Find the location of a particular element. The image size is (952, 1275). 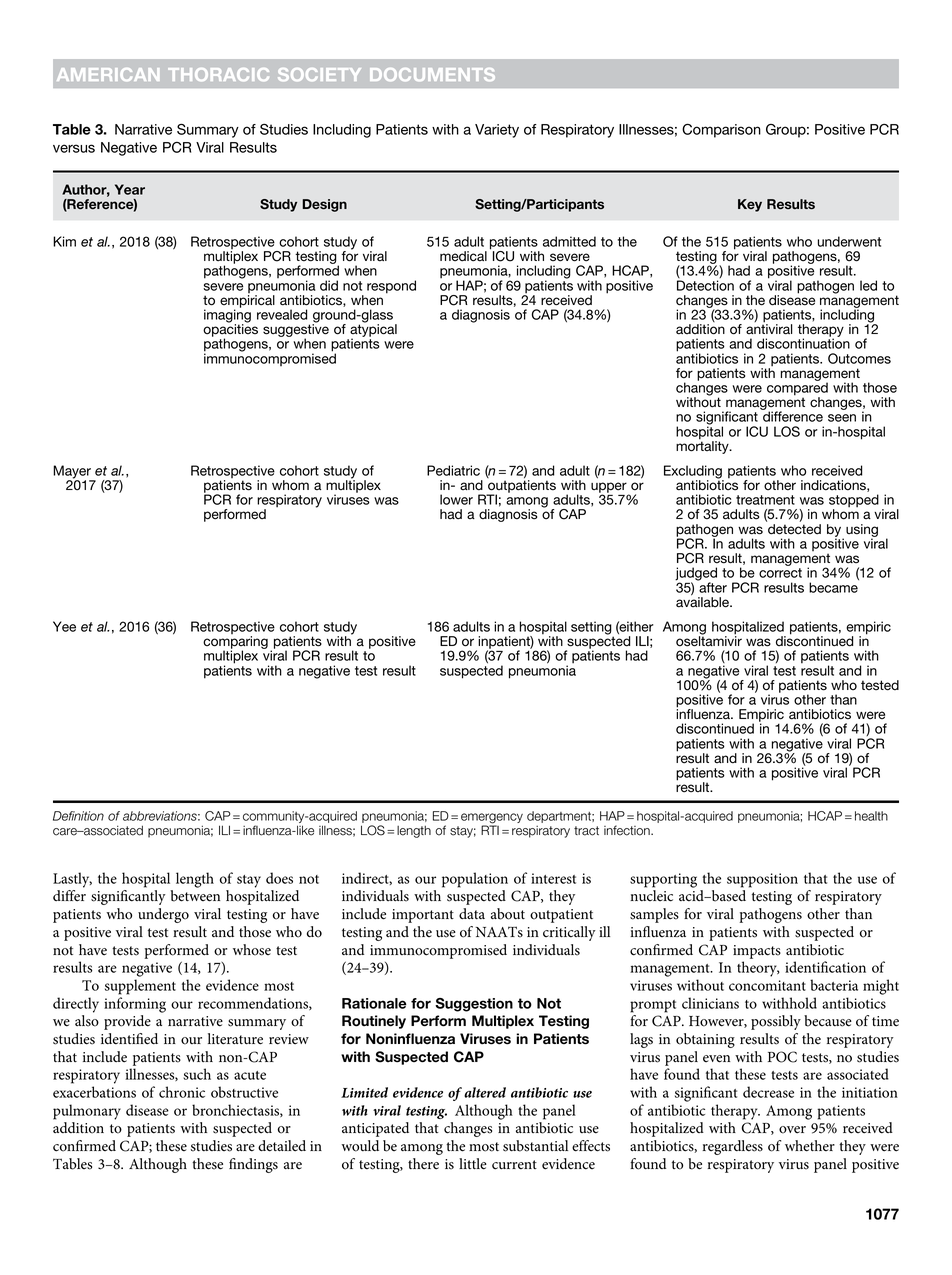

Comparison is located at coordinates (721, 130).
